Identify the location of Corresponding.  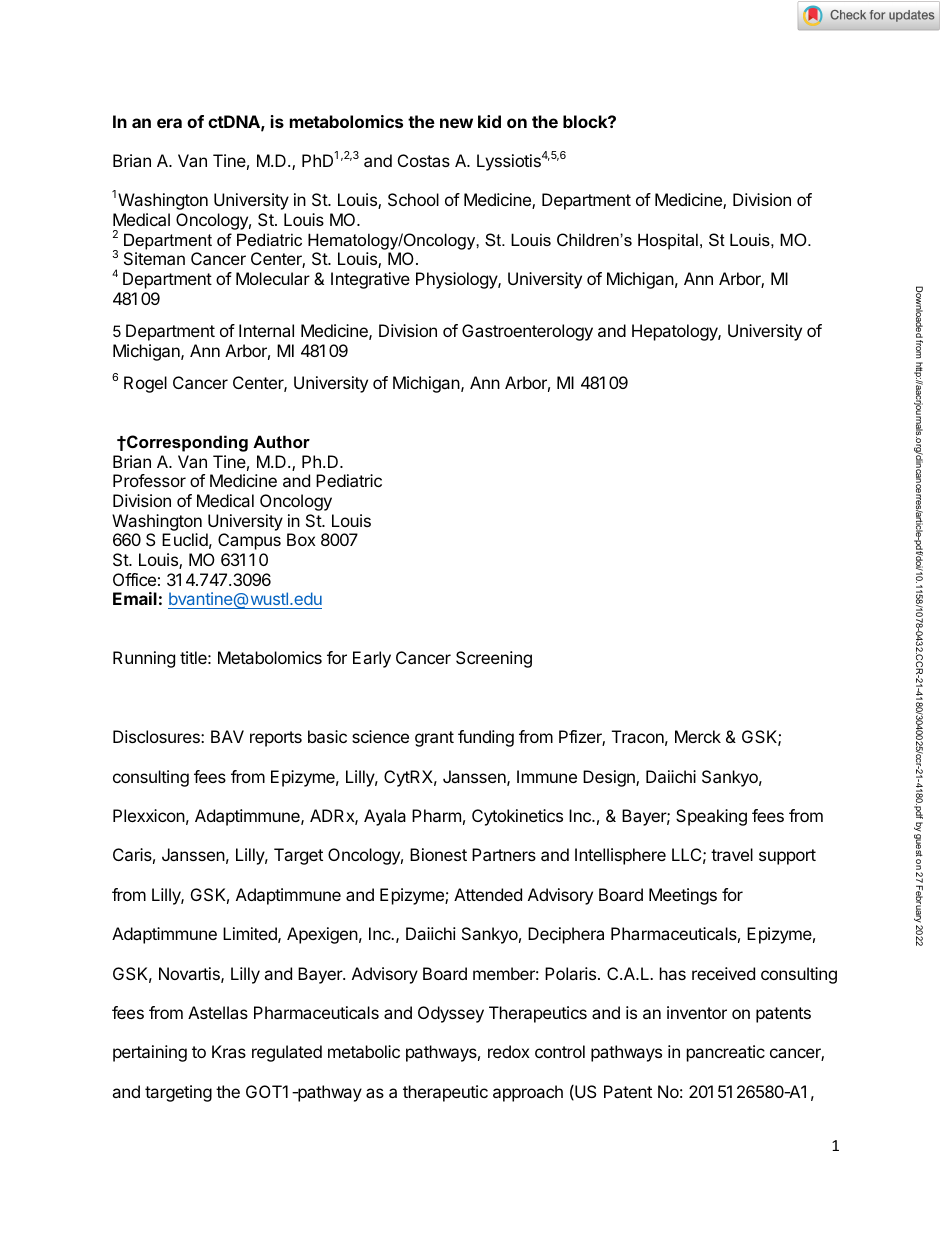
(186, 443).
